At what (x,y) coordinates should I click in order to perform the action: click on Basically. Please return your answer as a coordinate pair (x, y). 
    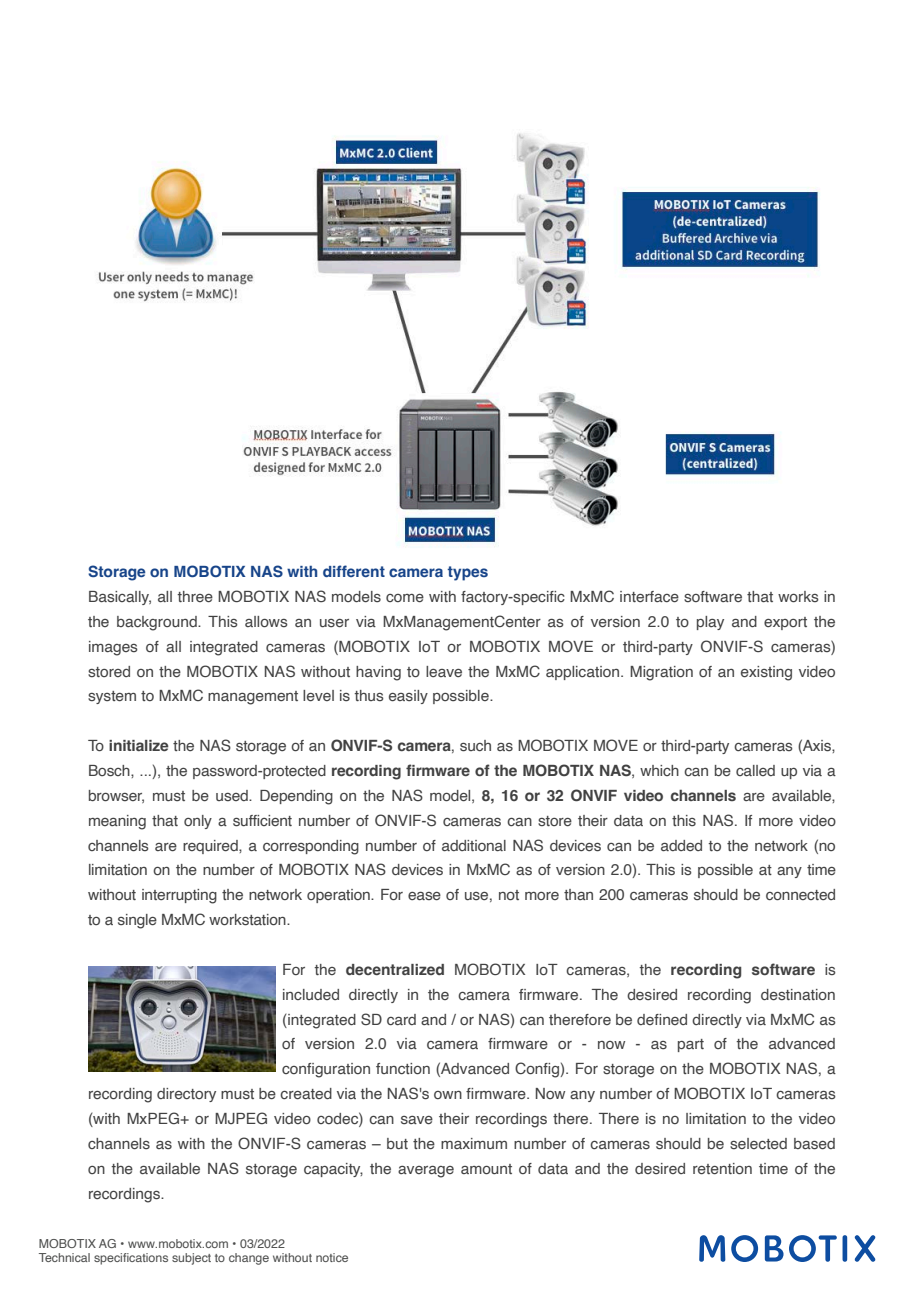
    Looking at the image, I should click on (120, 598).
